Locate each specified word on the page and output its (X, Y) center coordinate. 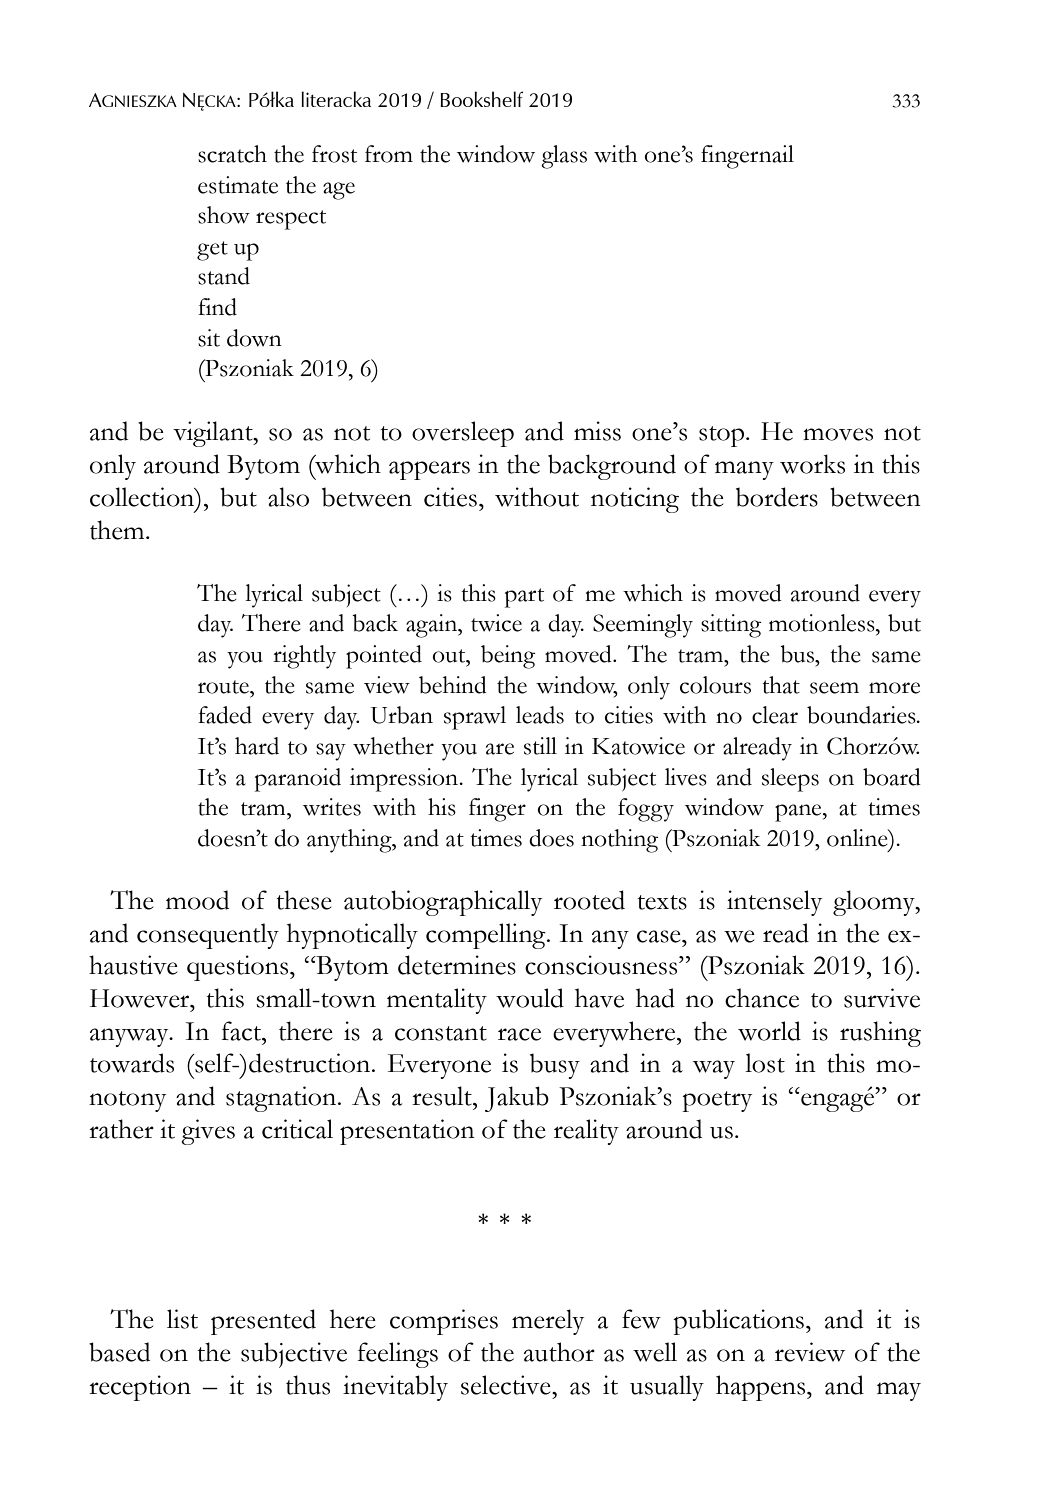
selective (507, 1385)
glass (564, 157)
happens (762, 1388)
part (524, 598)
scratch (232, 154)
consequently (208, 936)
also (288, 497)
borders (777, 497)
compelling (487, 936)
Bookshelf (481, 99)
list (182, 1319)
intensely (774, 903)
